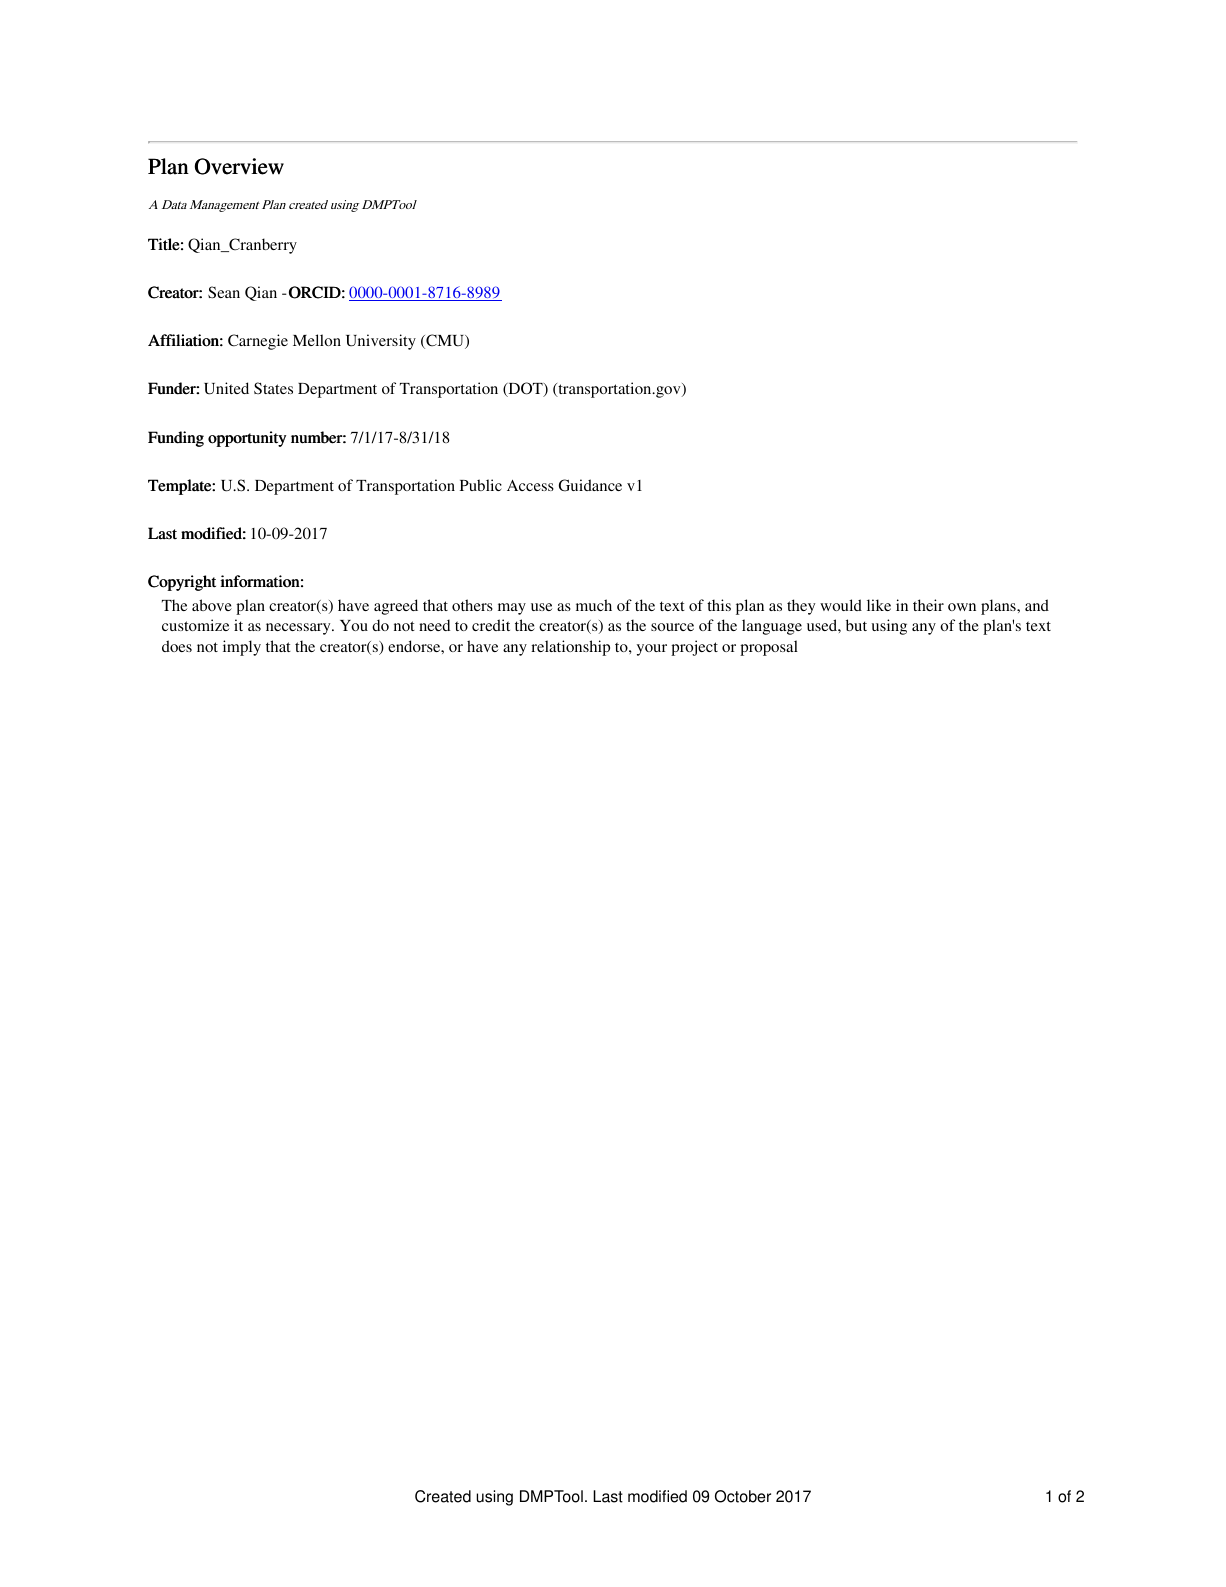 Image resolution: width=1226 pixels, height=1587 pixels. I want to click on necessary, so click(299, 629).
